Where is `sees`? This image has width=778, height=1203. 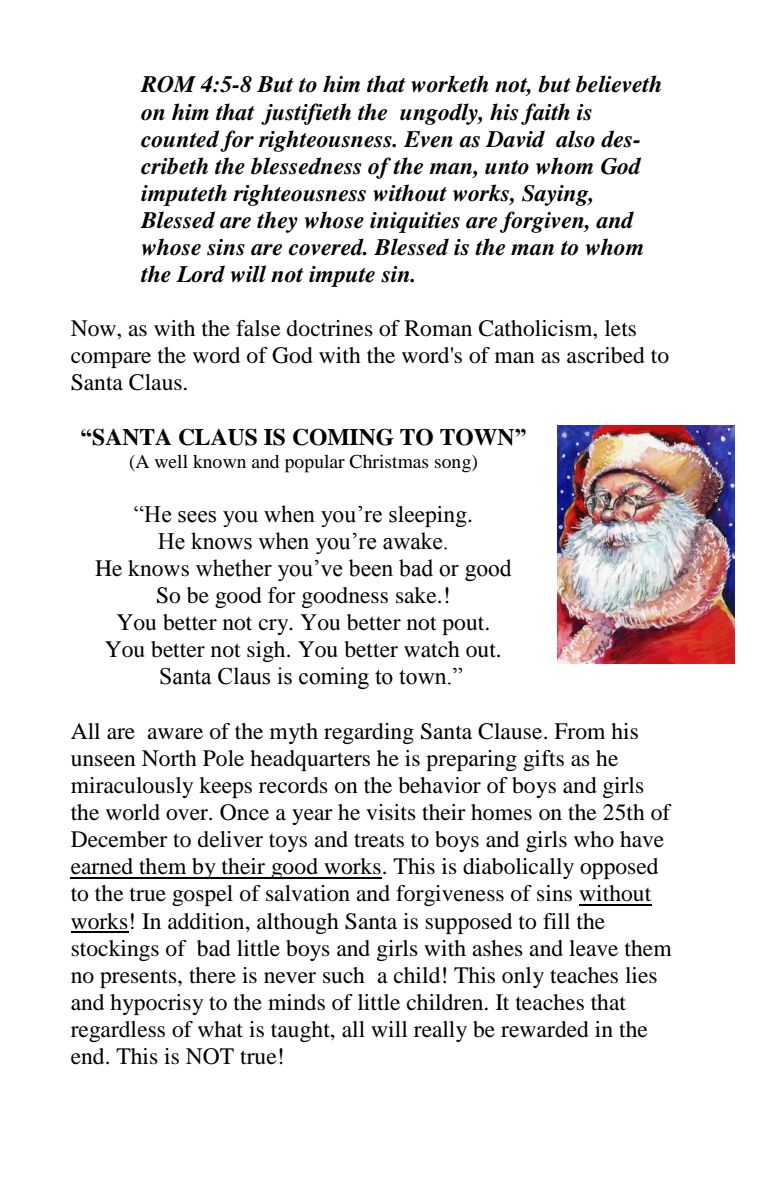
sees is located at coordinates (197, 517).
